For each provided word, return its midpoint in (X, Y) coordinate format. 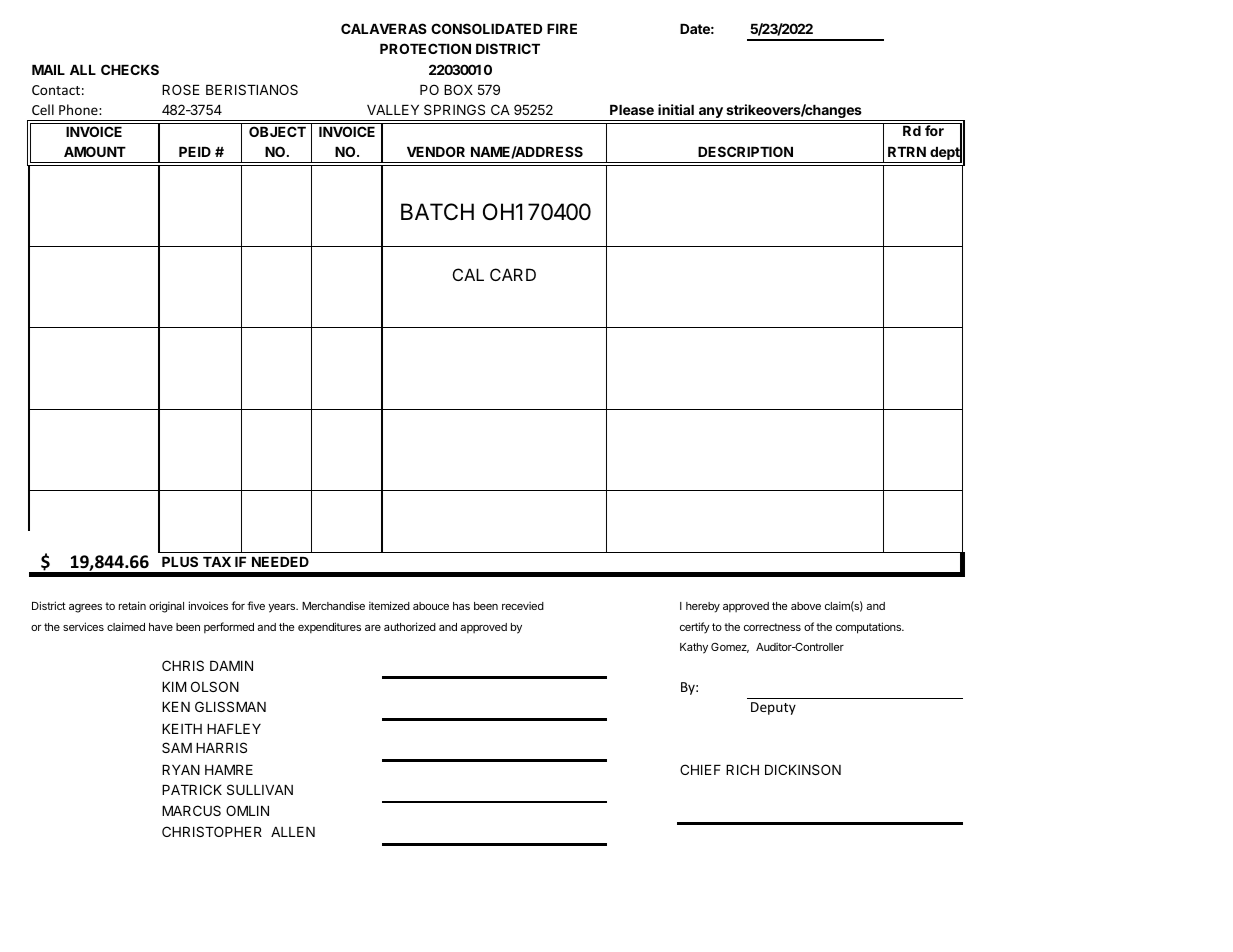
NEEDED (280, 562)
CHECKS (130, 69)
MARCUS (191, 810)
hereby (703, 607)
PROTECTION (425, 48)
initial (676, 109)
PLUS (180, 561)
